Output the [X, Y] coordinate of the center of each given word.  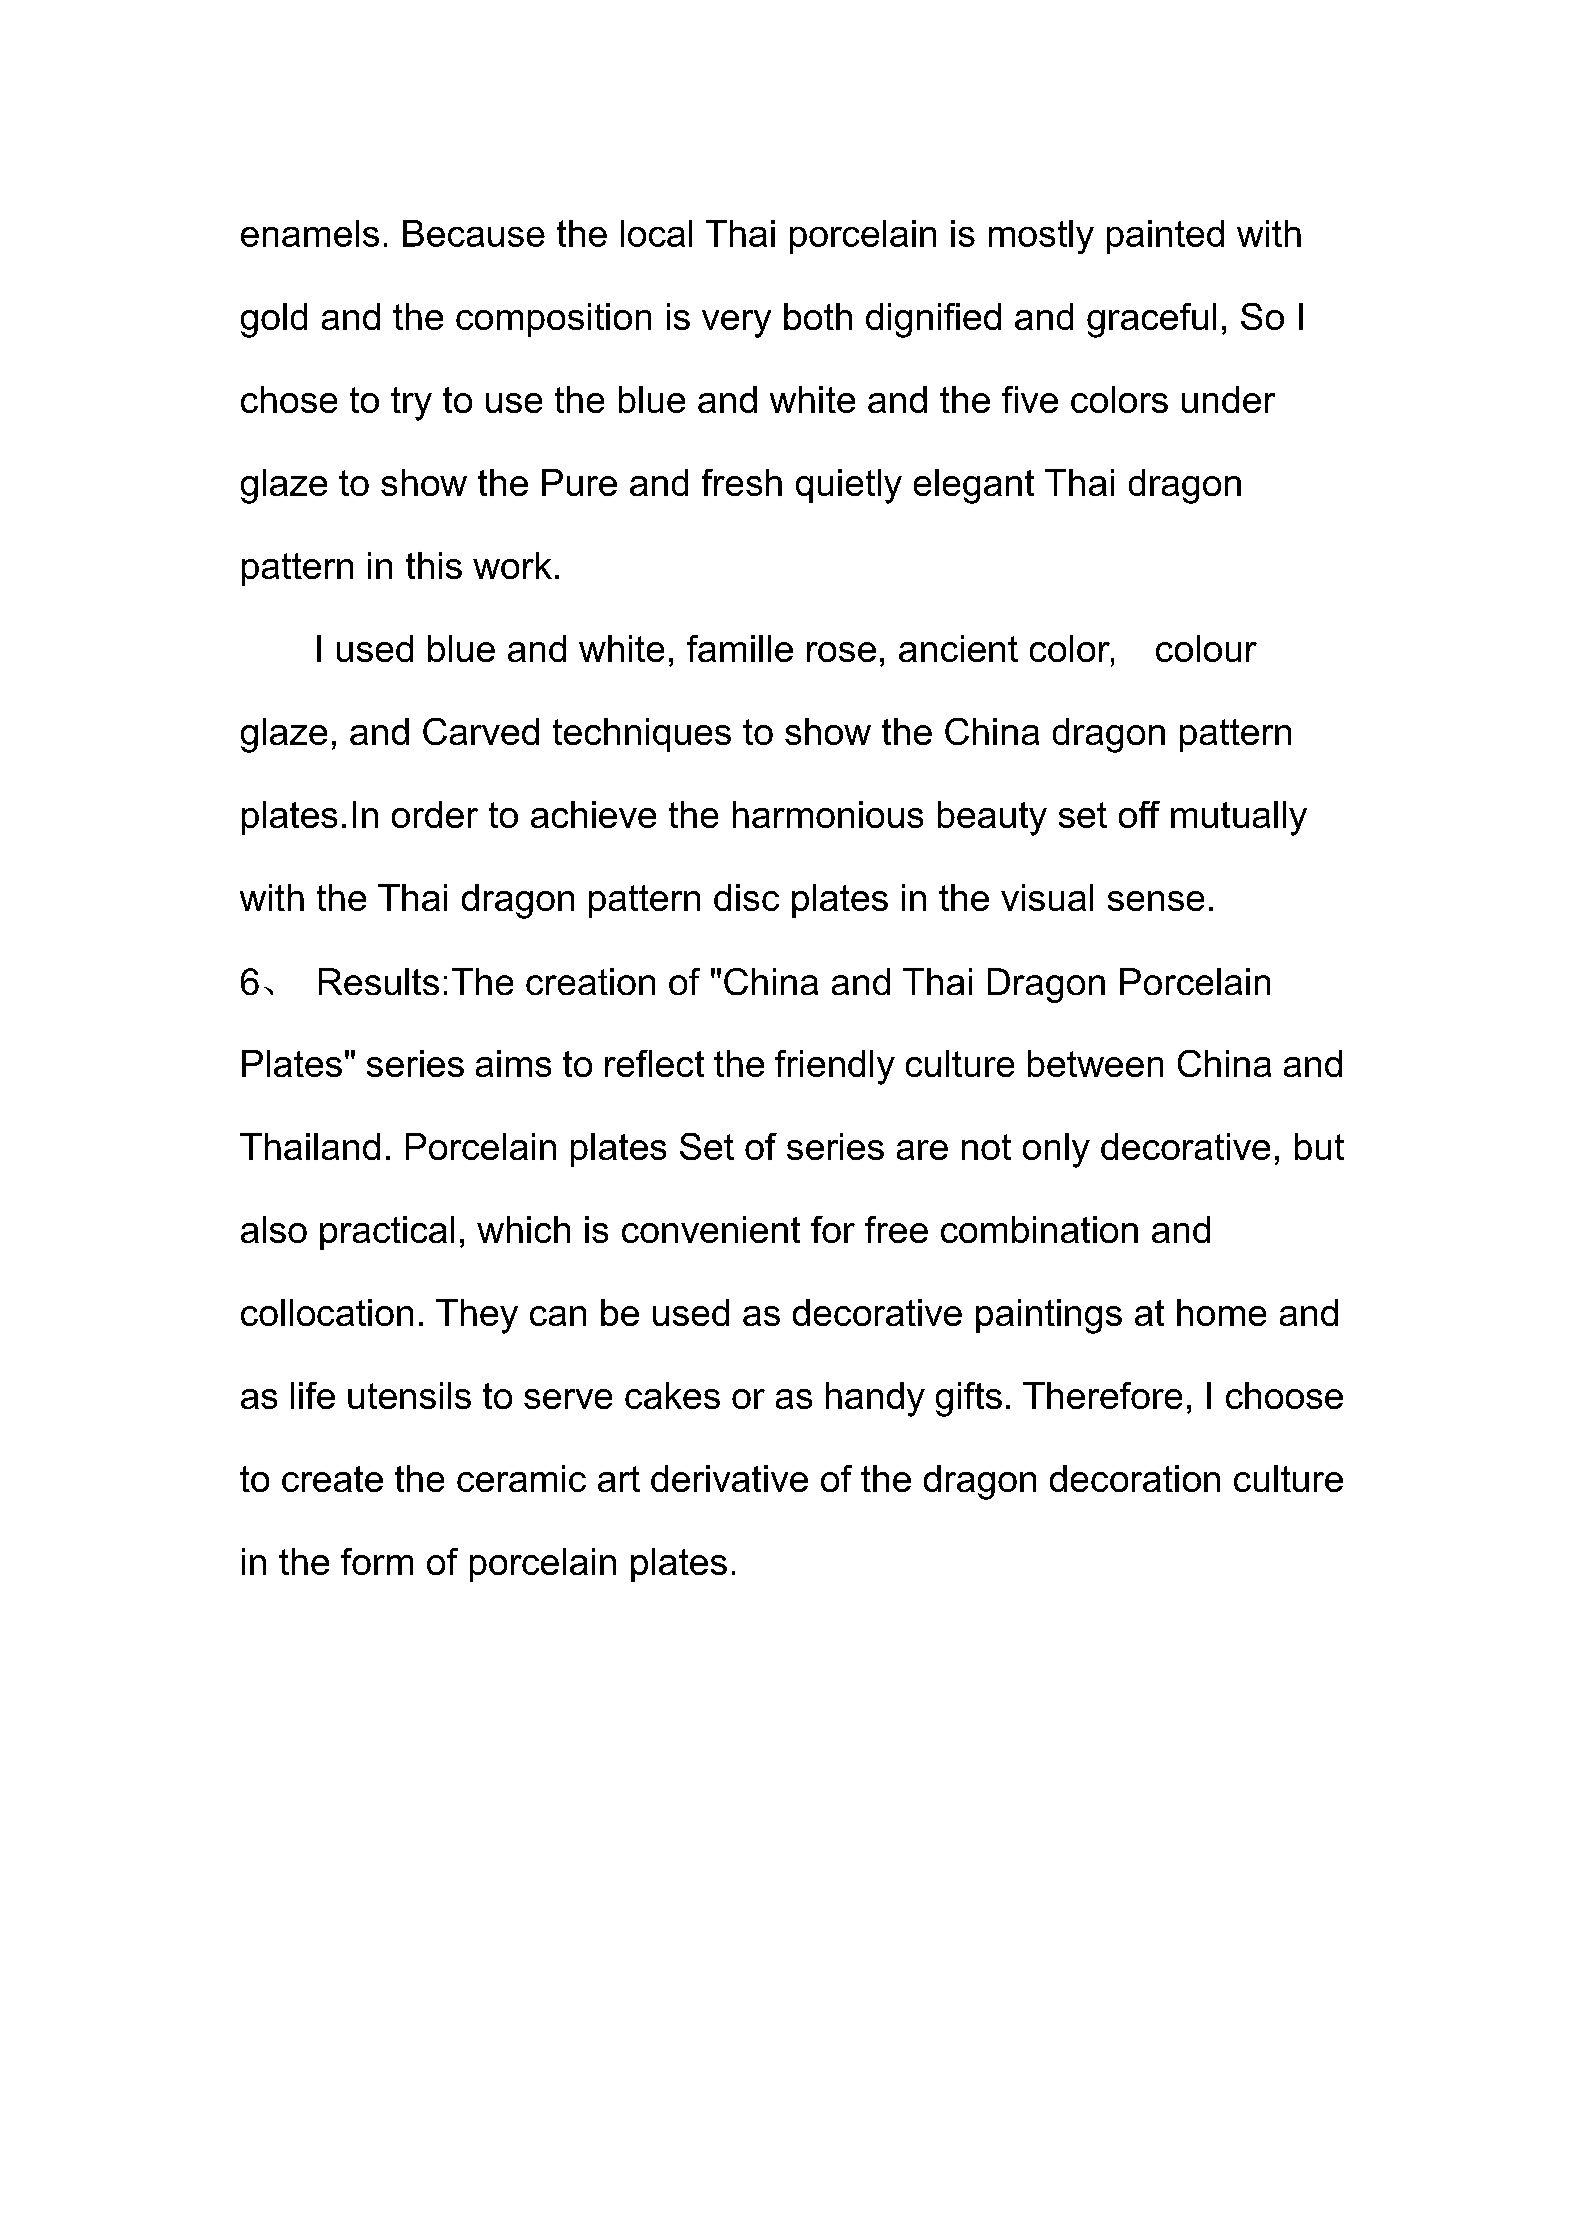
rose [841, 652]
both [818, 316]
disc [746, 897]
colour [1206, 648]
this [434, 565]
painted [1165, 237]
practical [387, 1233]
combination [1039, 1229]
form [377, 1561]
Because [474, 233]
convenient [711, 1229]
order [435, 814]
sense [1156, 901]
